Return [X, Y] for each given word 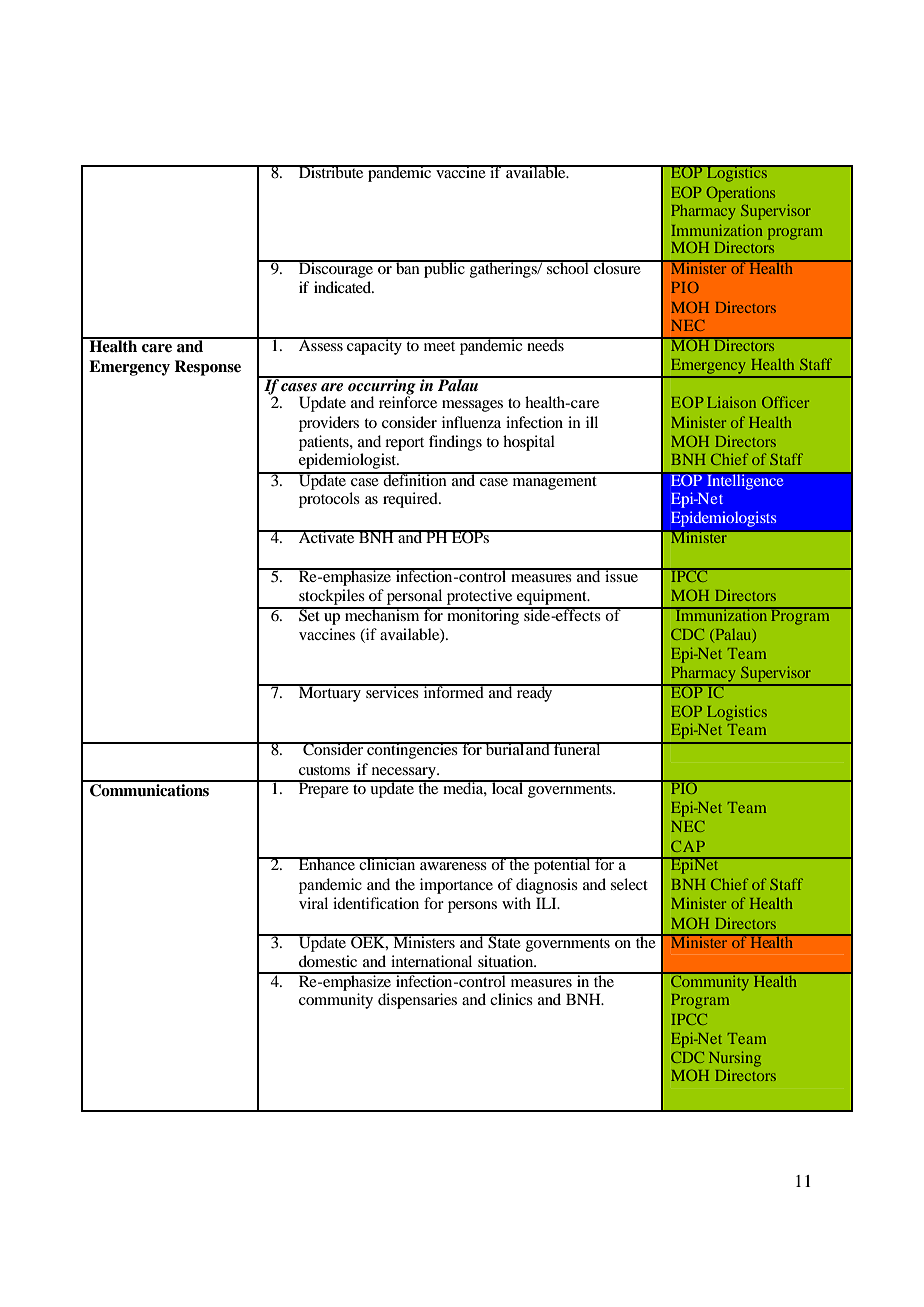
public [444, 269]
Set [309, 614]
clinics [511, 999]
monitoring [483, 616]
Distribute [331, 171]
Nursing [735, 1059]
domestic [328, 961]
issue [622, 575]
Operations [740, 194]
